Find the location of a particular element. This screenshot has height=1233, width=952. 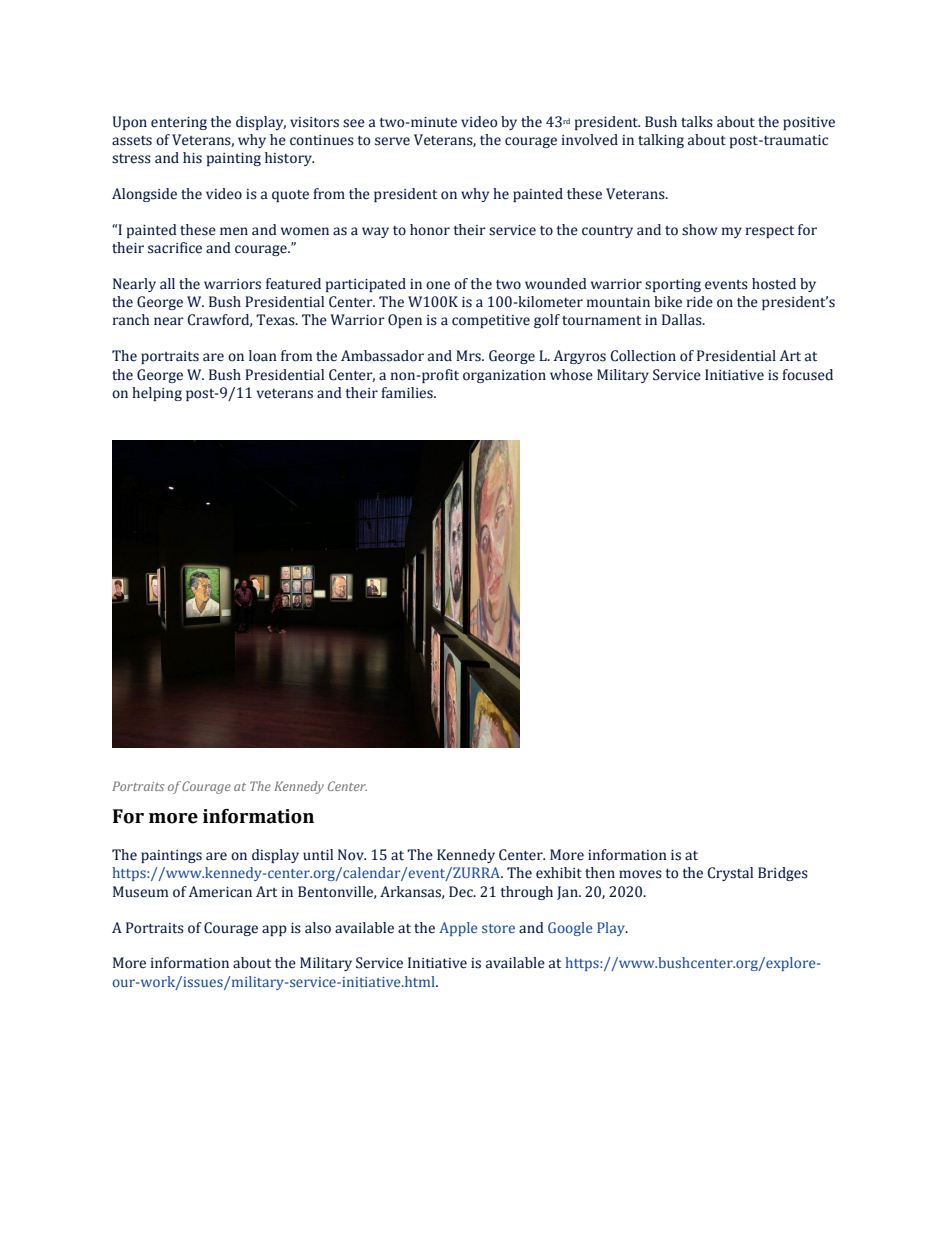

Texas is located at coordinates (276, 320).
